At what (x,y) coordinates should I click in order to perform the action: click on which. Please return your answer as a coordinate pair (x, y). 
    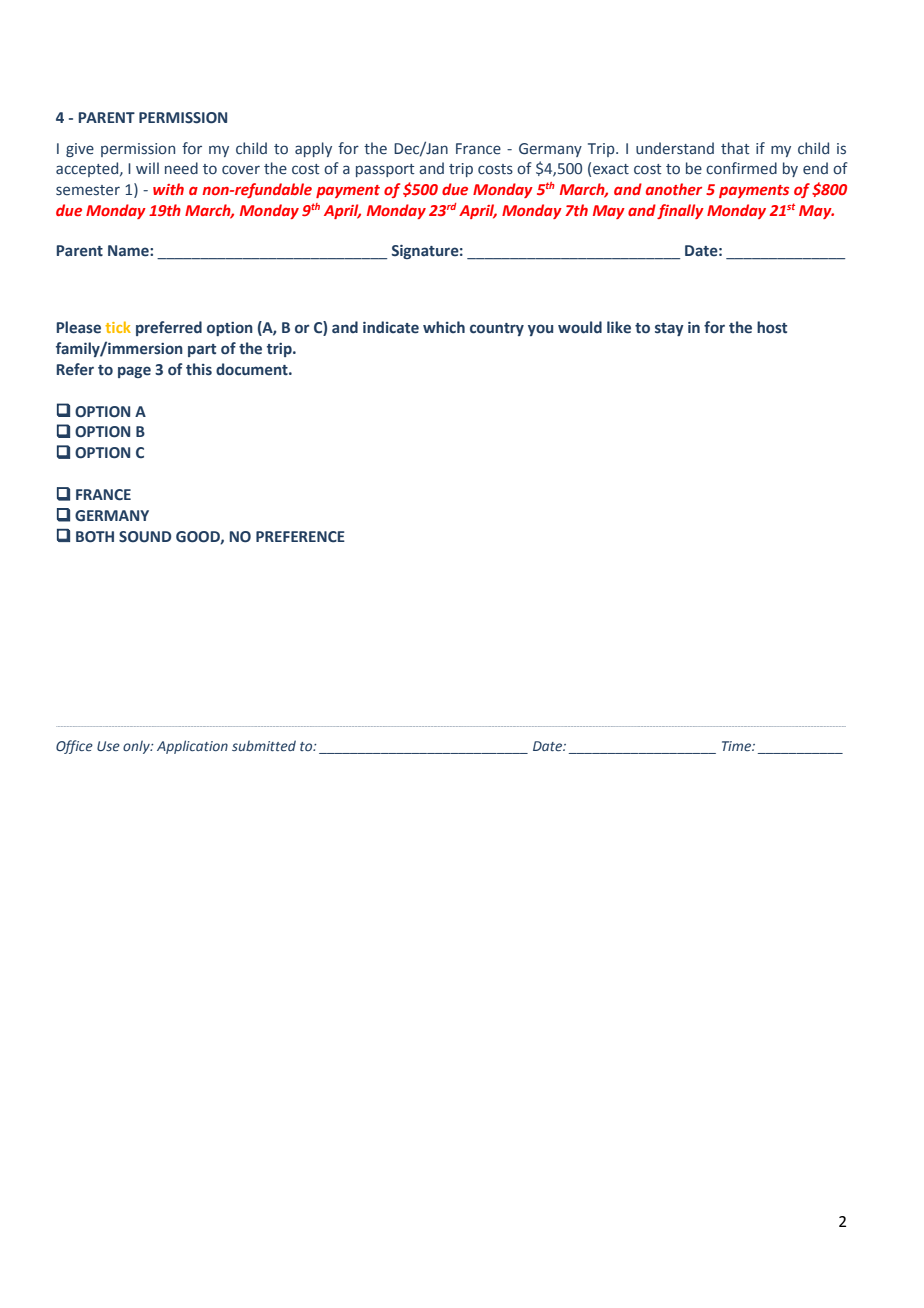
    Looking at the image, I should click on (444, 327).
